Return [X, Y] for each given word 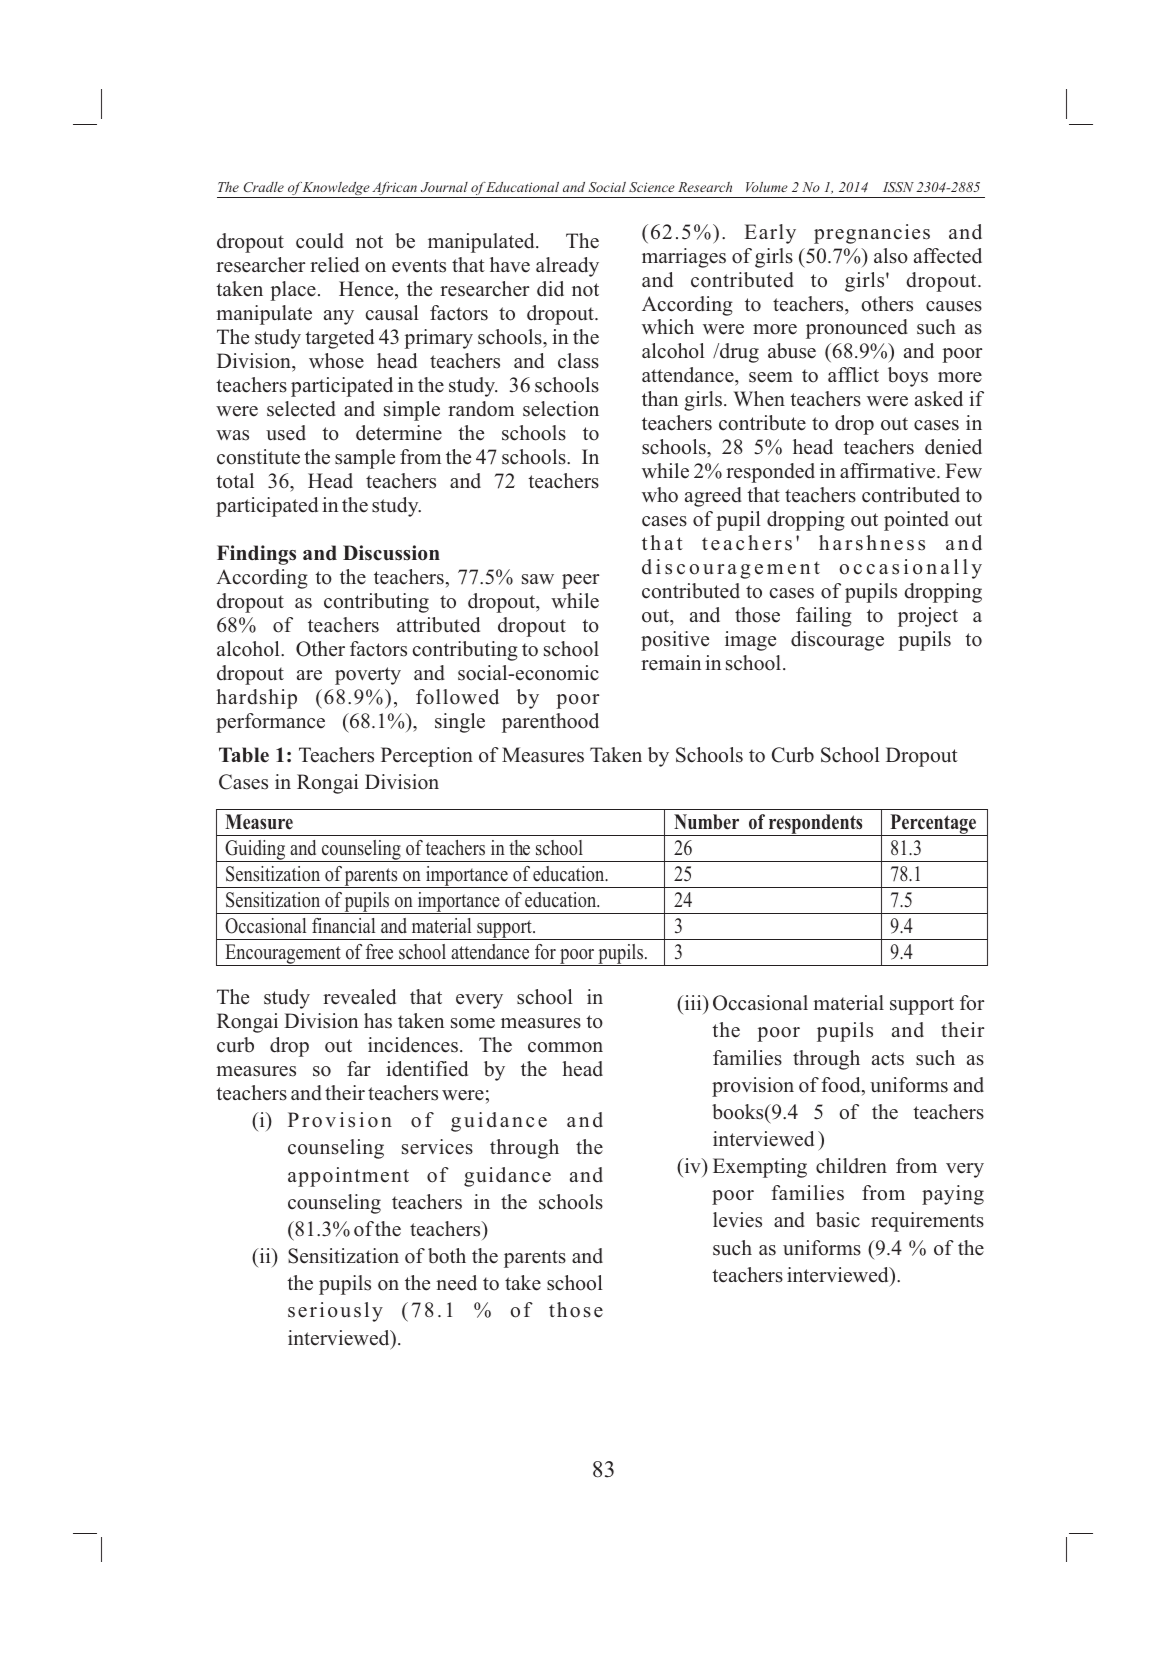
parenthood [550, 723]
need [456, 1283]
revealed [359, 997]
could [320, 241]
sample [365, 459]
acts [888, 1059]
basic [838, 1220]
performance [270, 723]
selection [561, 409]
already [567, 267]
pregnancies [872, 234]
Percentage [933, 825]
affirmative [889, 470]
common [565, 1047]
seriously [335, 1312]
